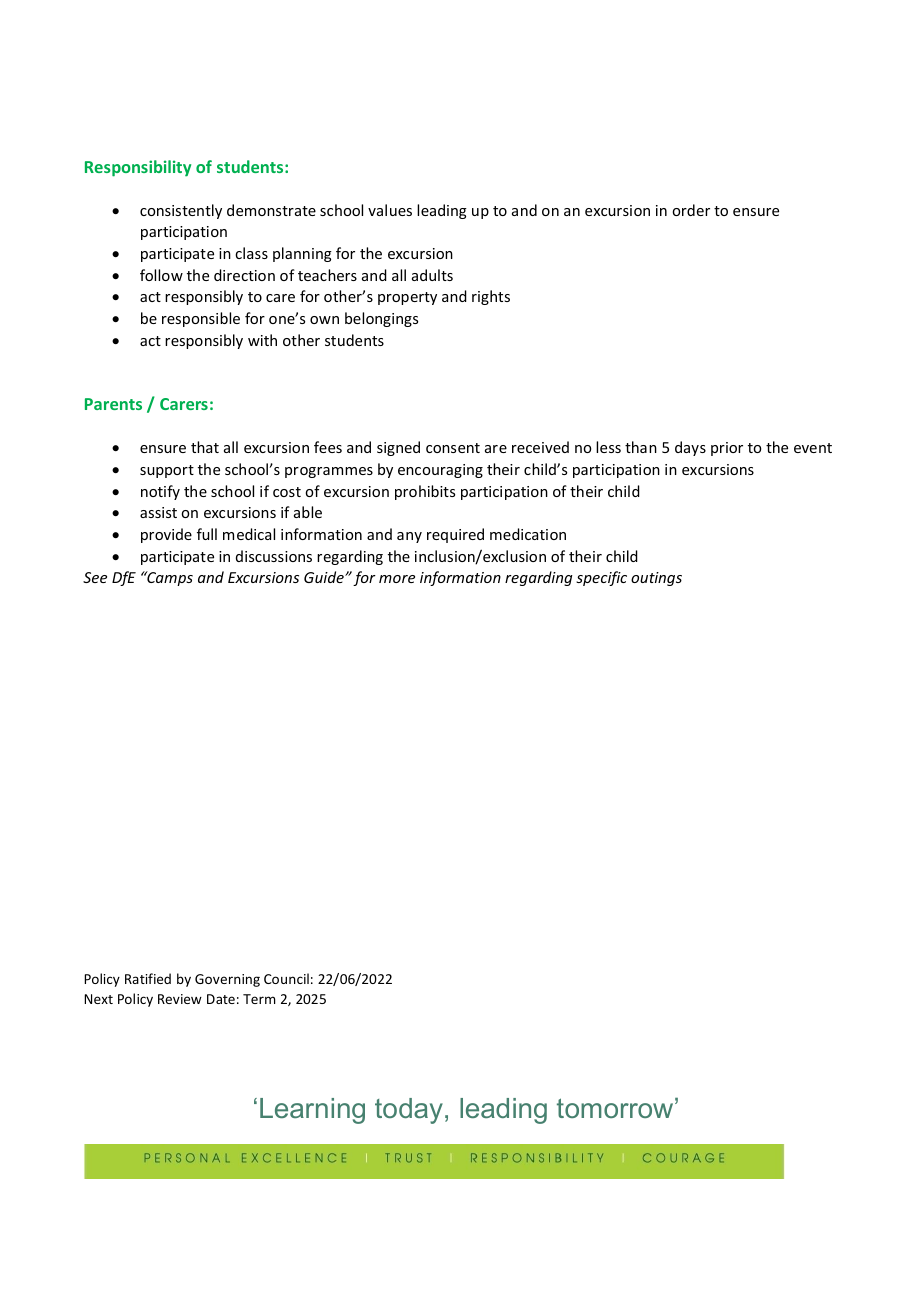  I want to click on values, so click(390, 210).
